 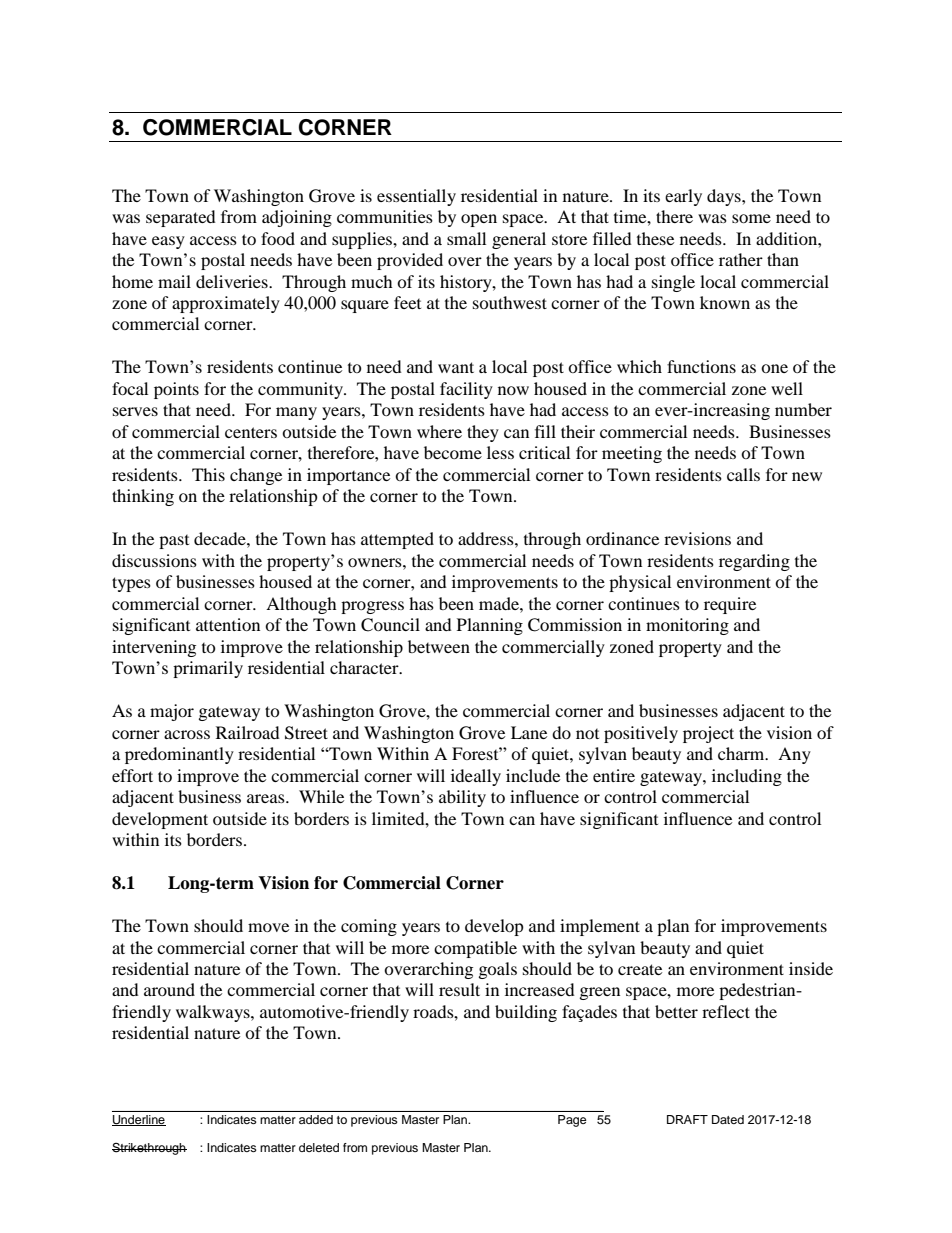 What do you see at coordinates (208, 474) in the screenshot?
I see `This` at bounding box center [208, 474].
